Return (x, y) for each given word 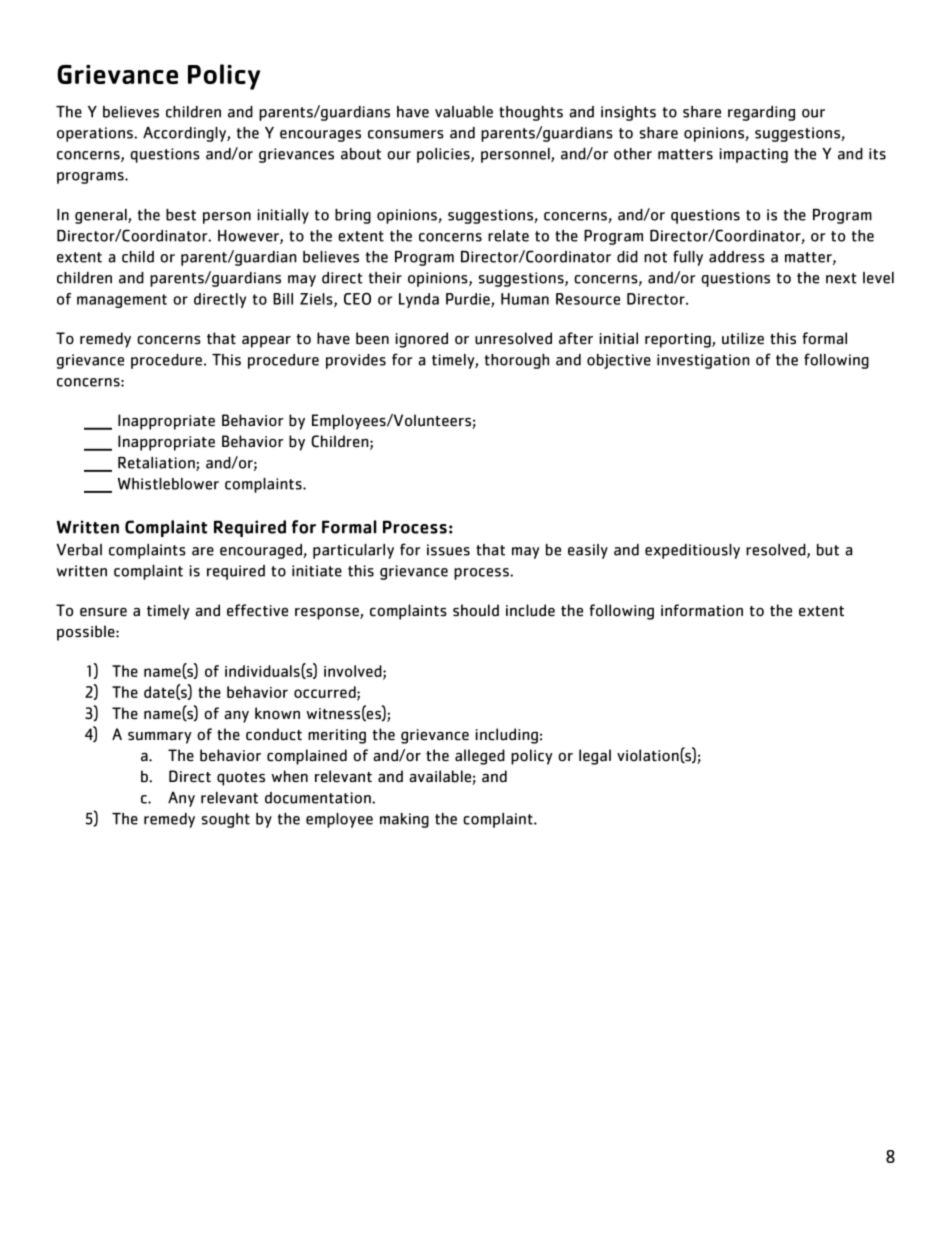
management (122, 301)
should (476, 610)
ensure (103, 612)
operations (96, 134)
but (828, 550)
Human (525, 299)
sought (226, 820)
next (841, 278)
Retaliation (157, 464)
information (702, 610)
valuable (464, 112)
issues (448, 550)
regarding (761, 113)
